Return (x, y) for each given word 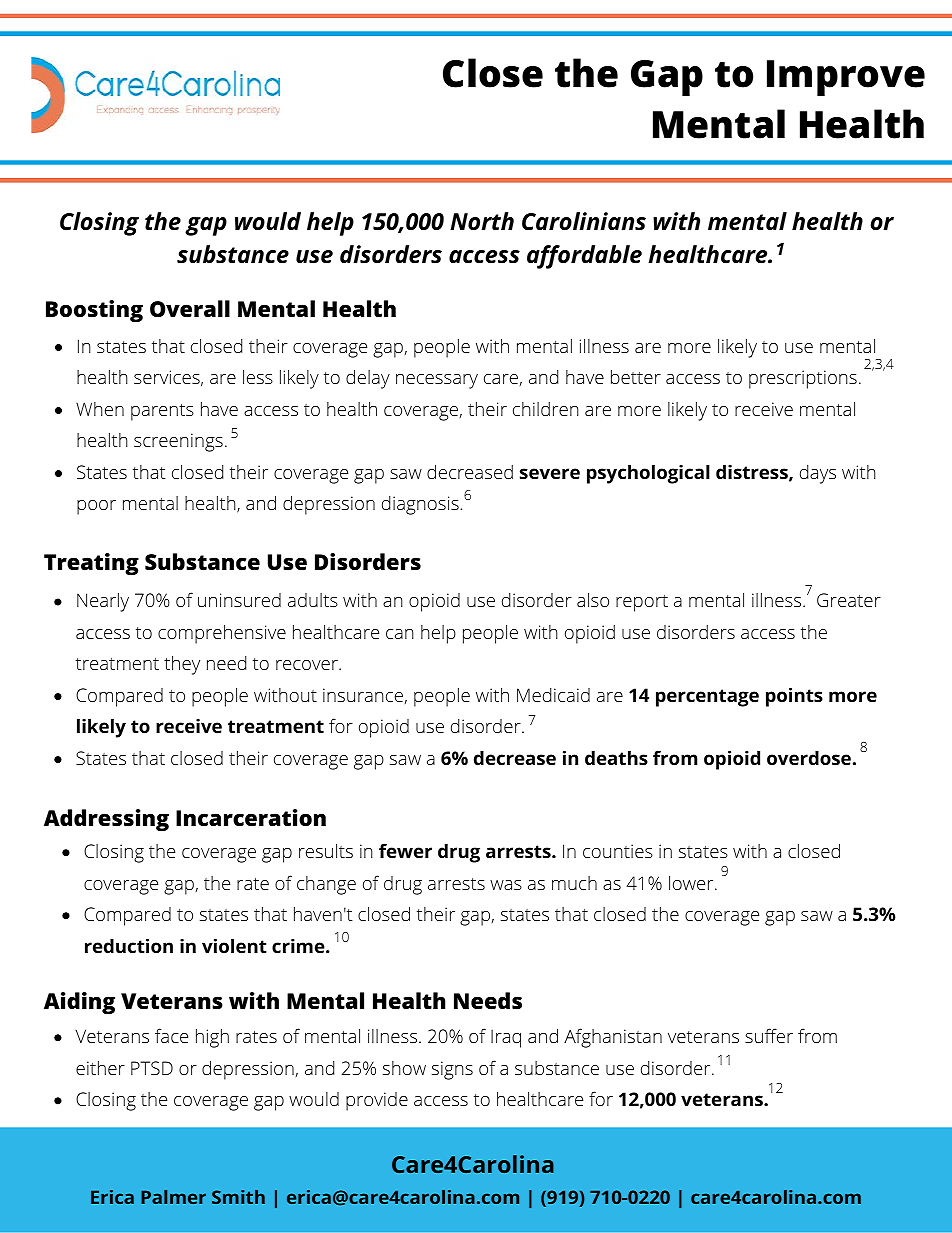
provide (377, 1101)
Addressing (106, 820)
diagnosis (421, 505)
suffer (769, 1035)
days (818, 474)
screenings (178, 442)
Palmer (173, 1197)
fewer (405, 850)
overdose (809, 757)
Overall (190, 309)
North (482, 221)
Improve (846, 78)
